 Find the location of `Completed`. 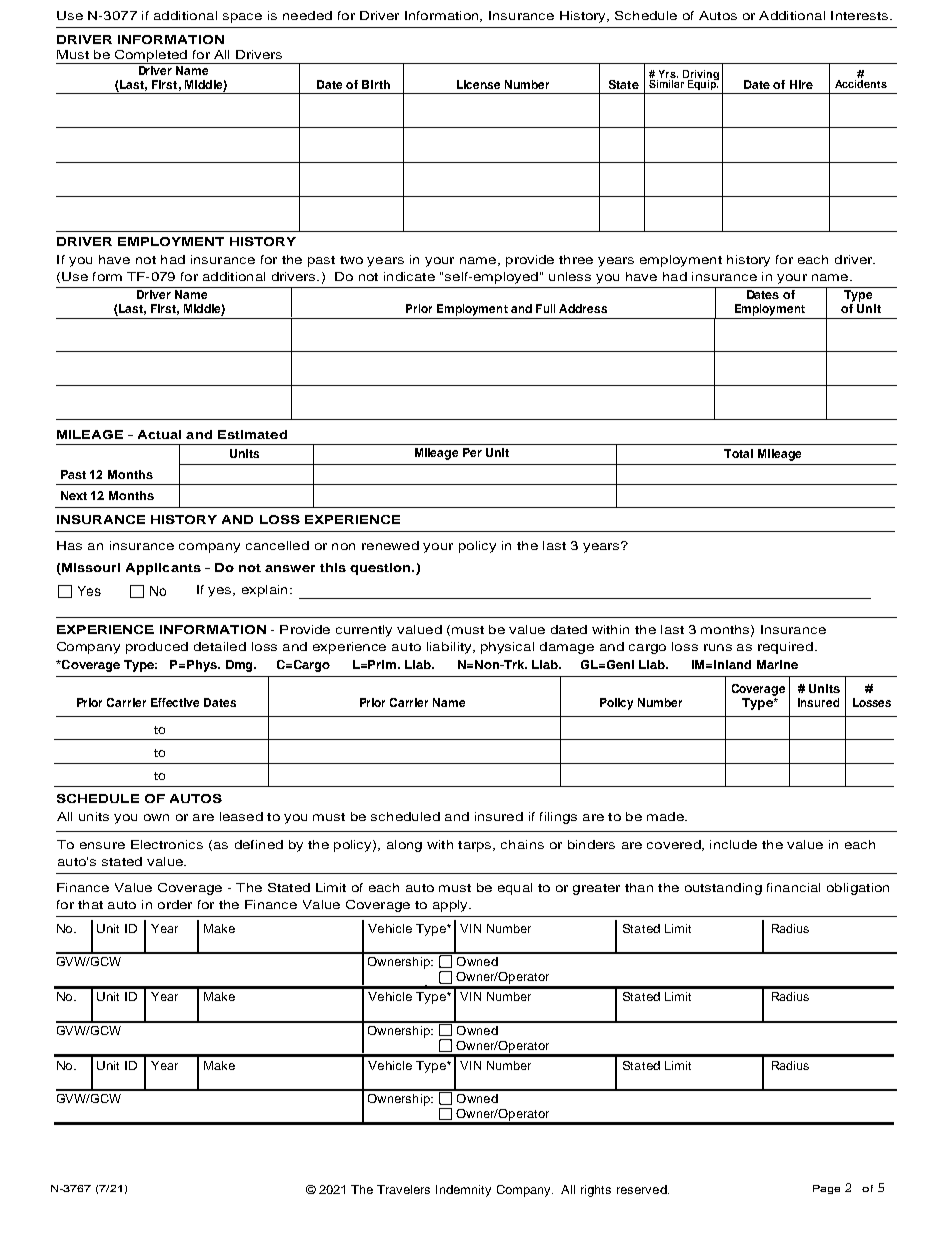

Completed is located at coordinates (150, 57).
